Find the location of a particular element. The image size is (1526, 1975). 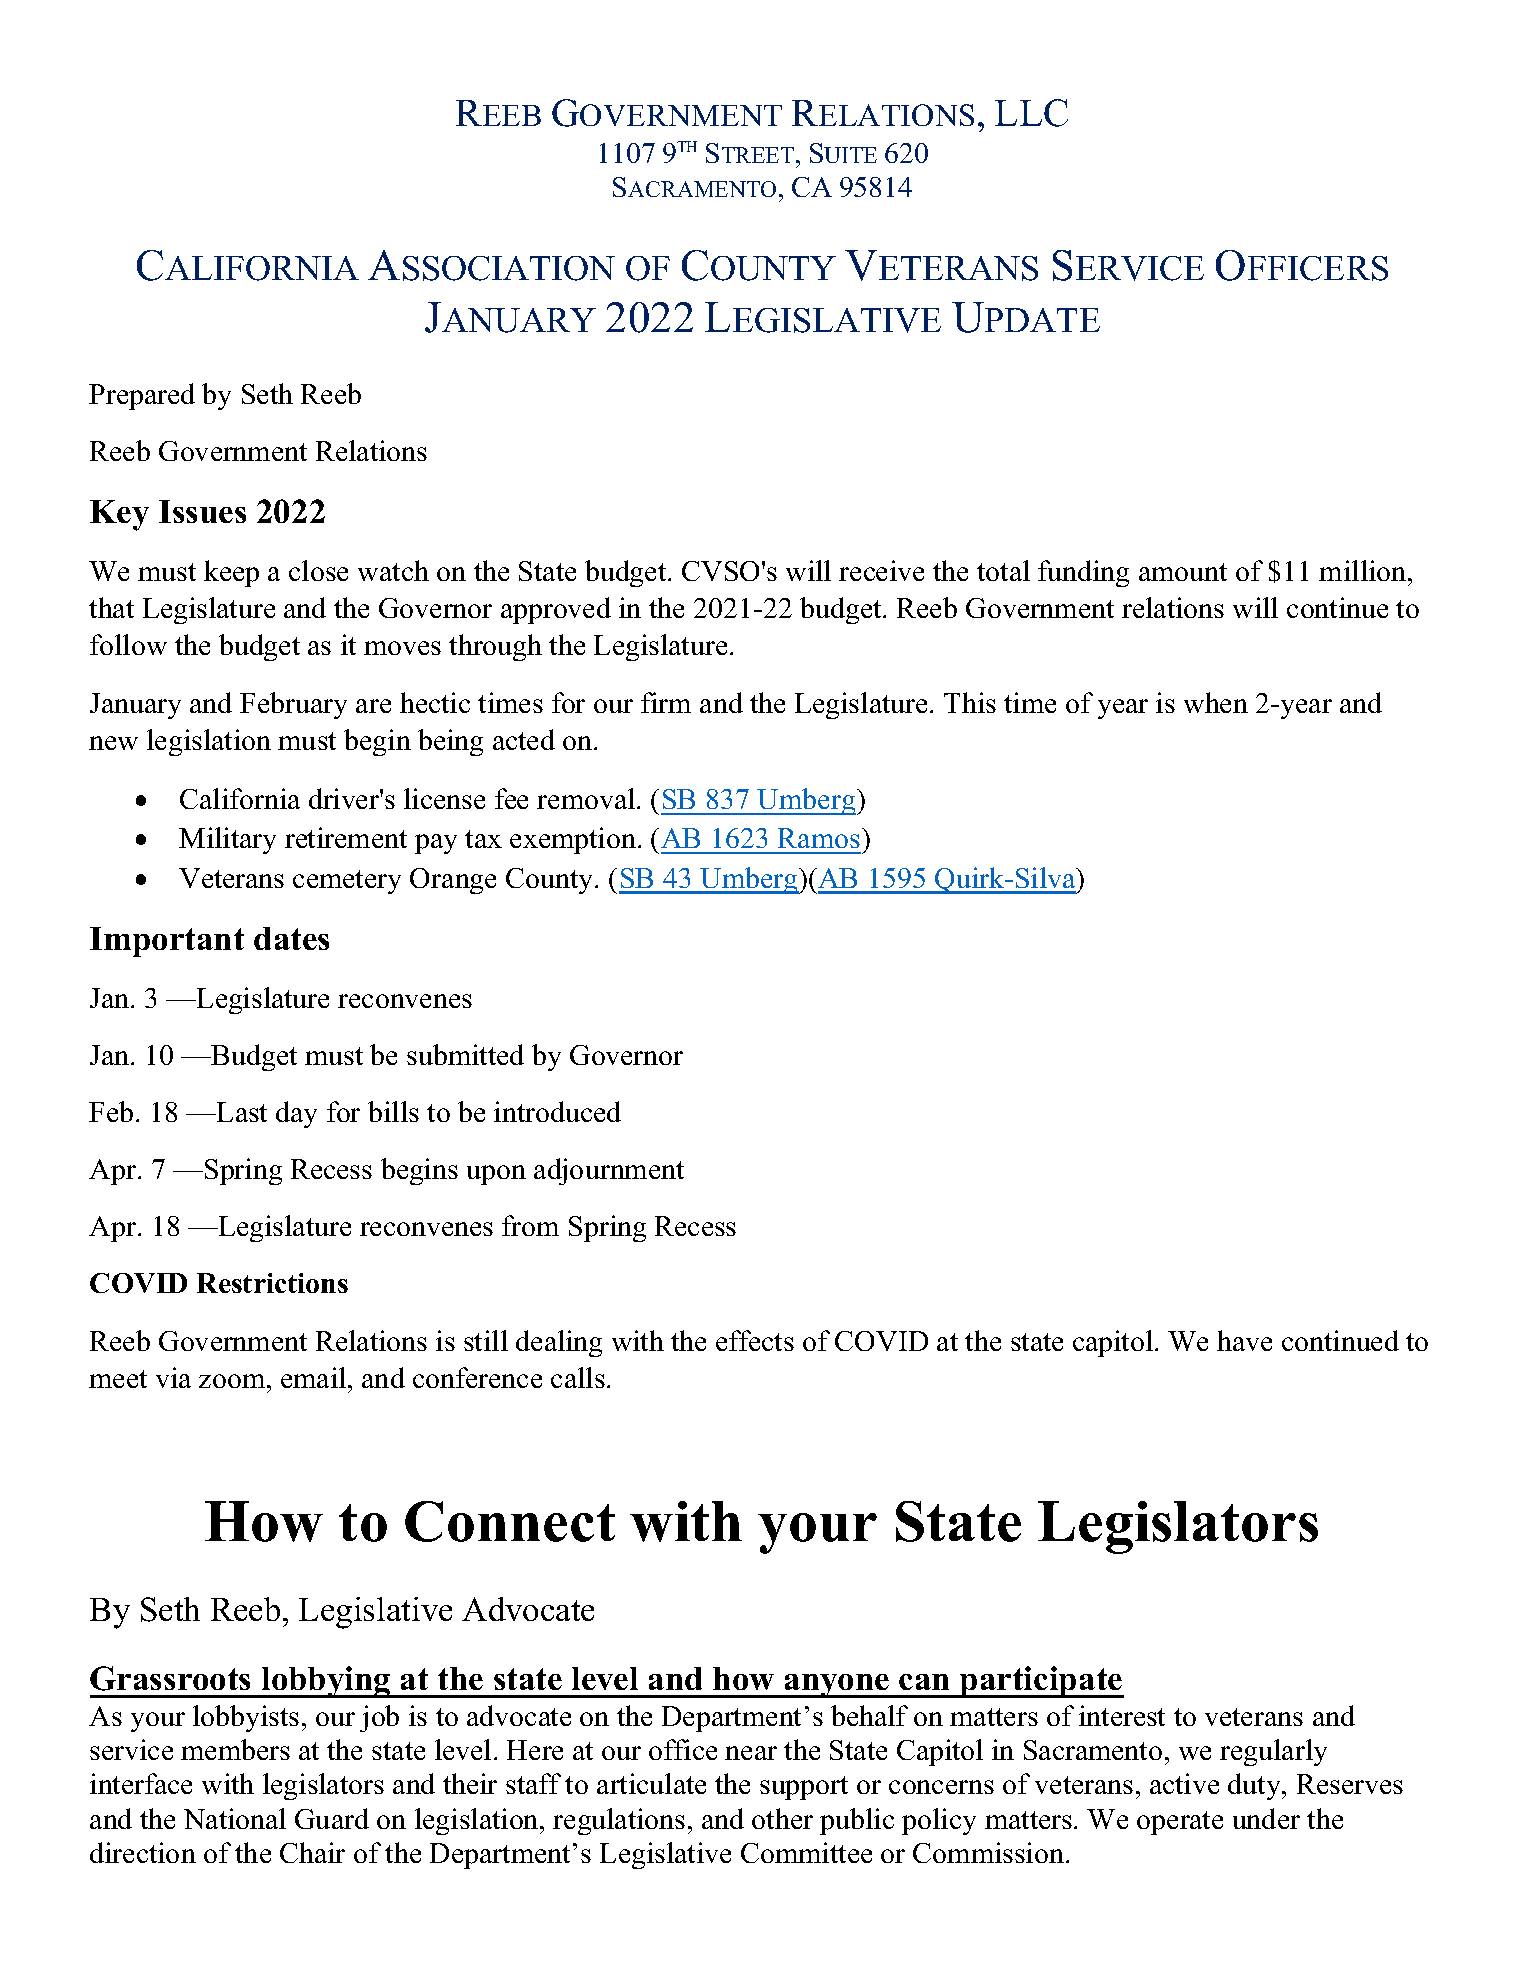

amount is located at coordinates (1183, 572).
